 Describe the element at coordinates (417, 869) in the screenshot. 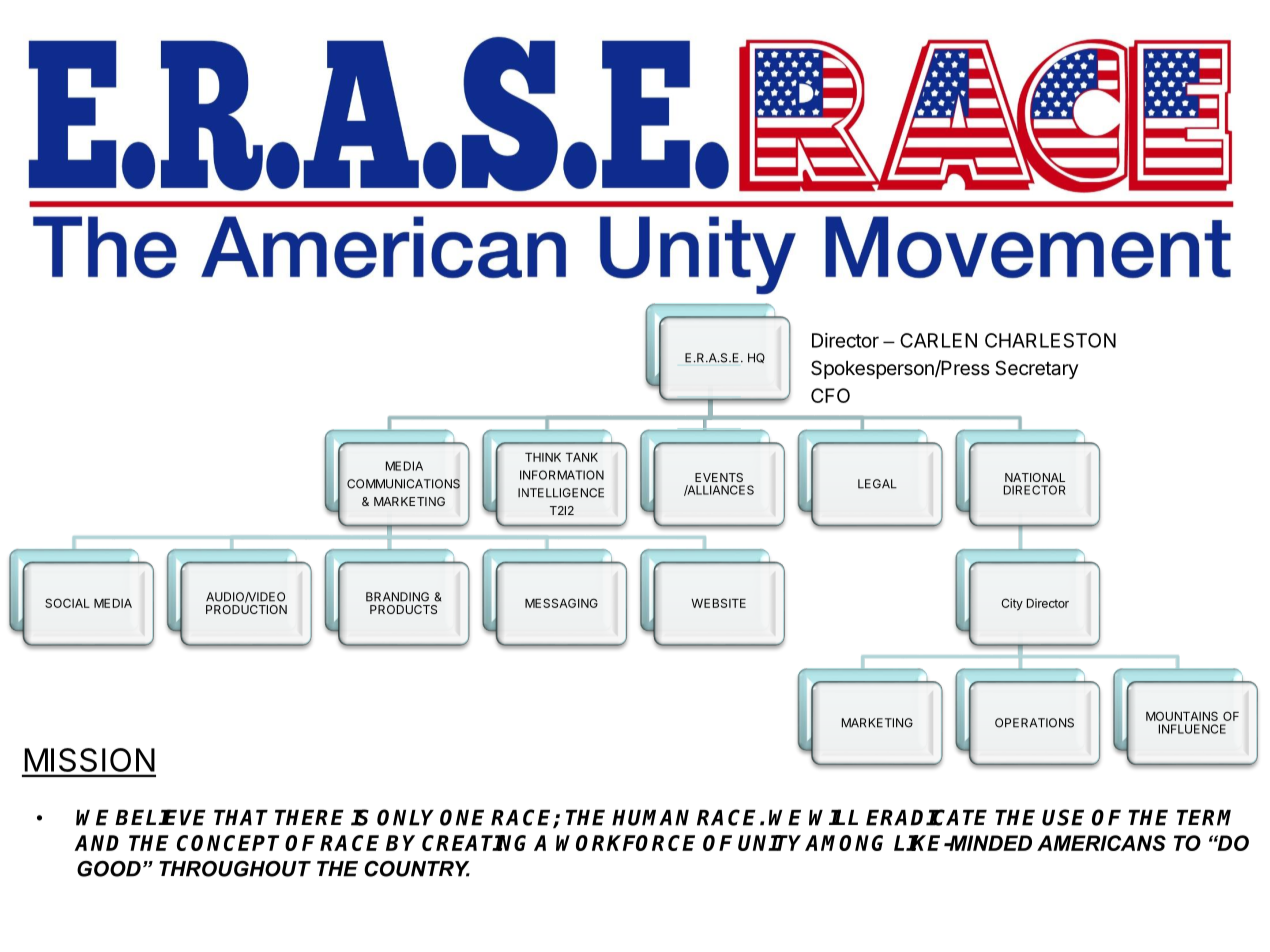

I see `COUNTRY` at that location.
